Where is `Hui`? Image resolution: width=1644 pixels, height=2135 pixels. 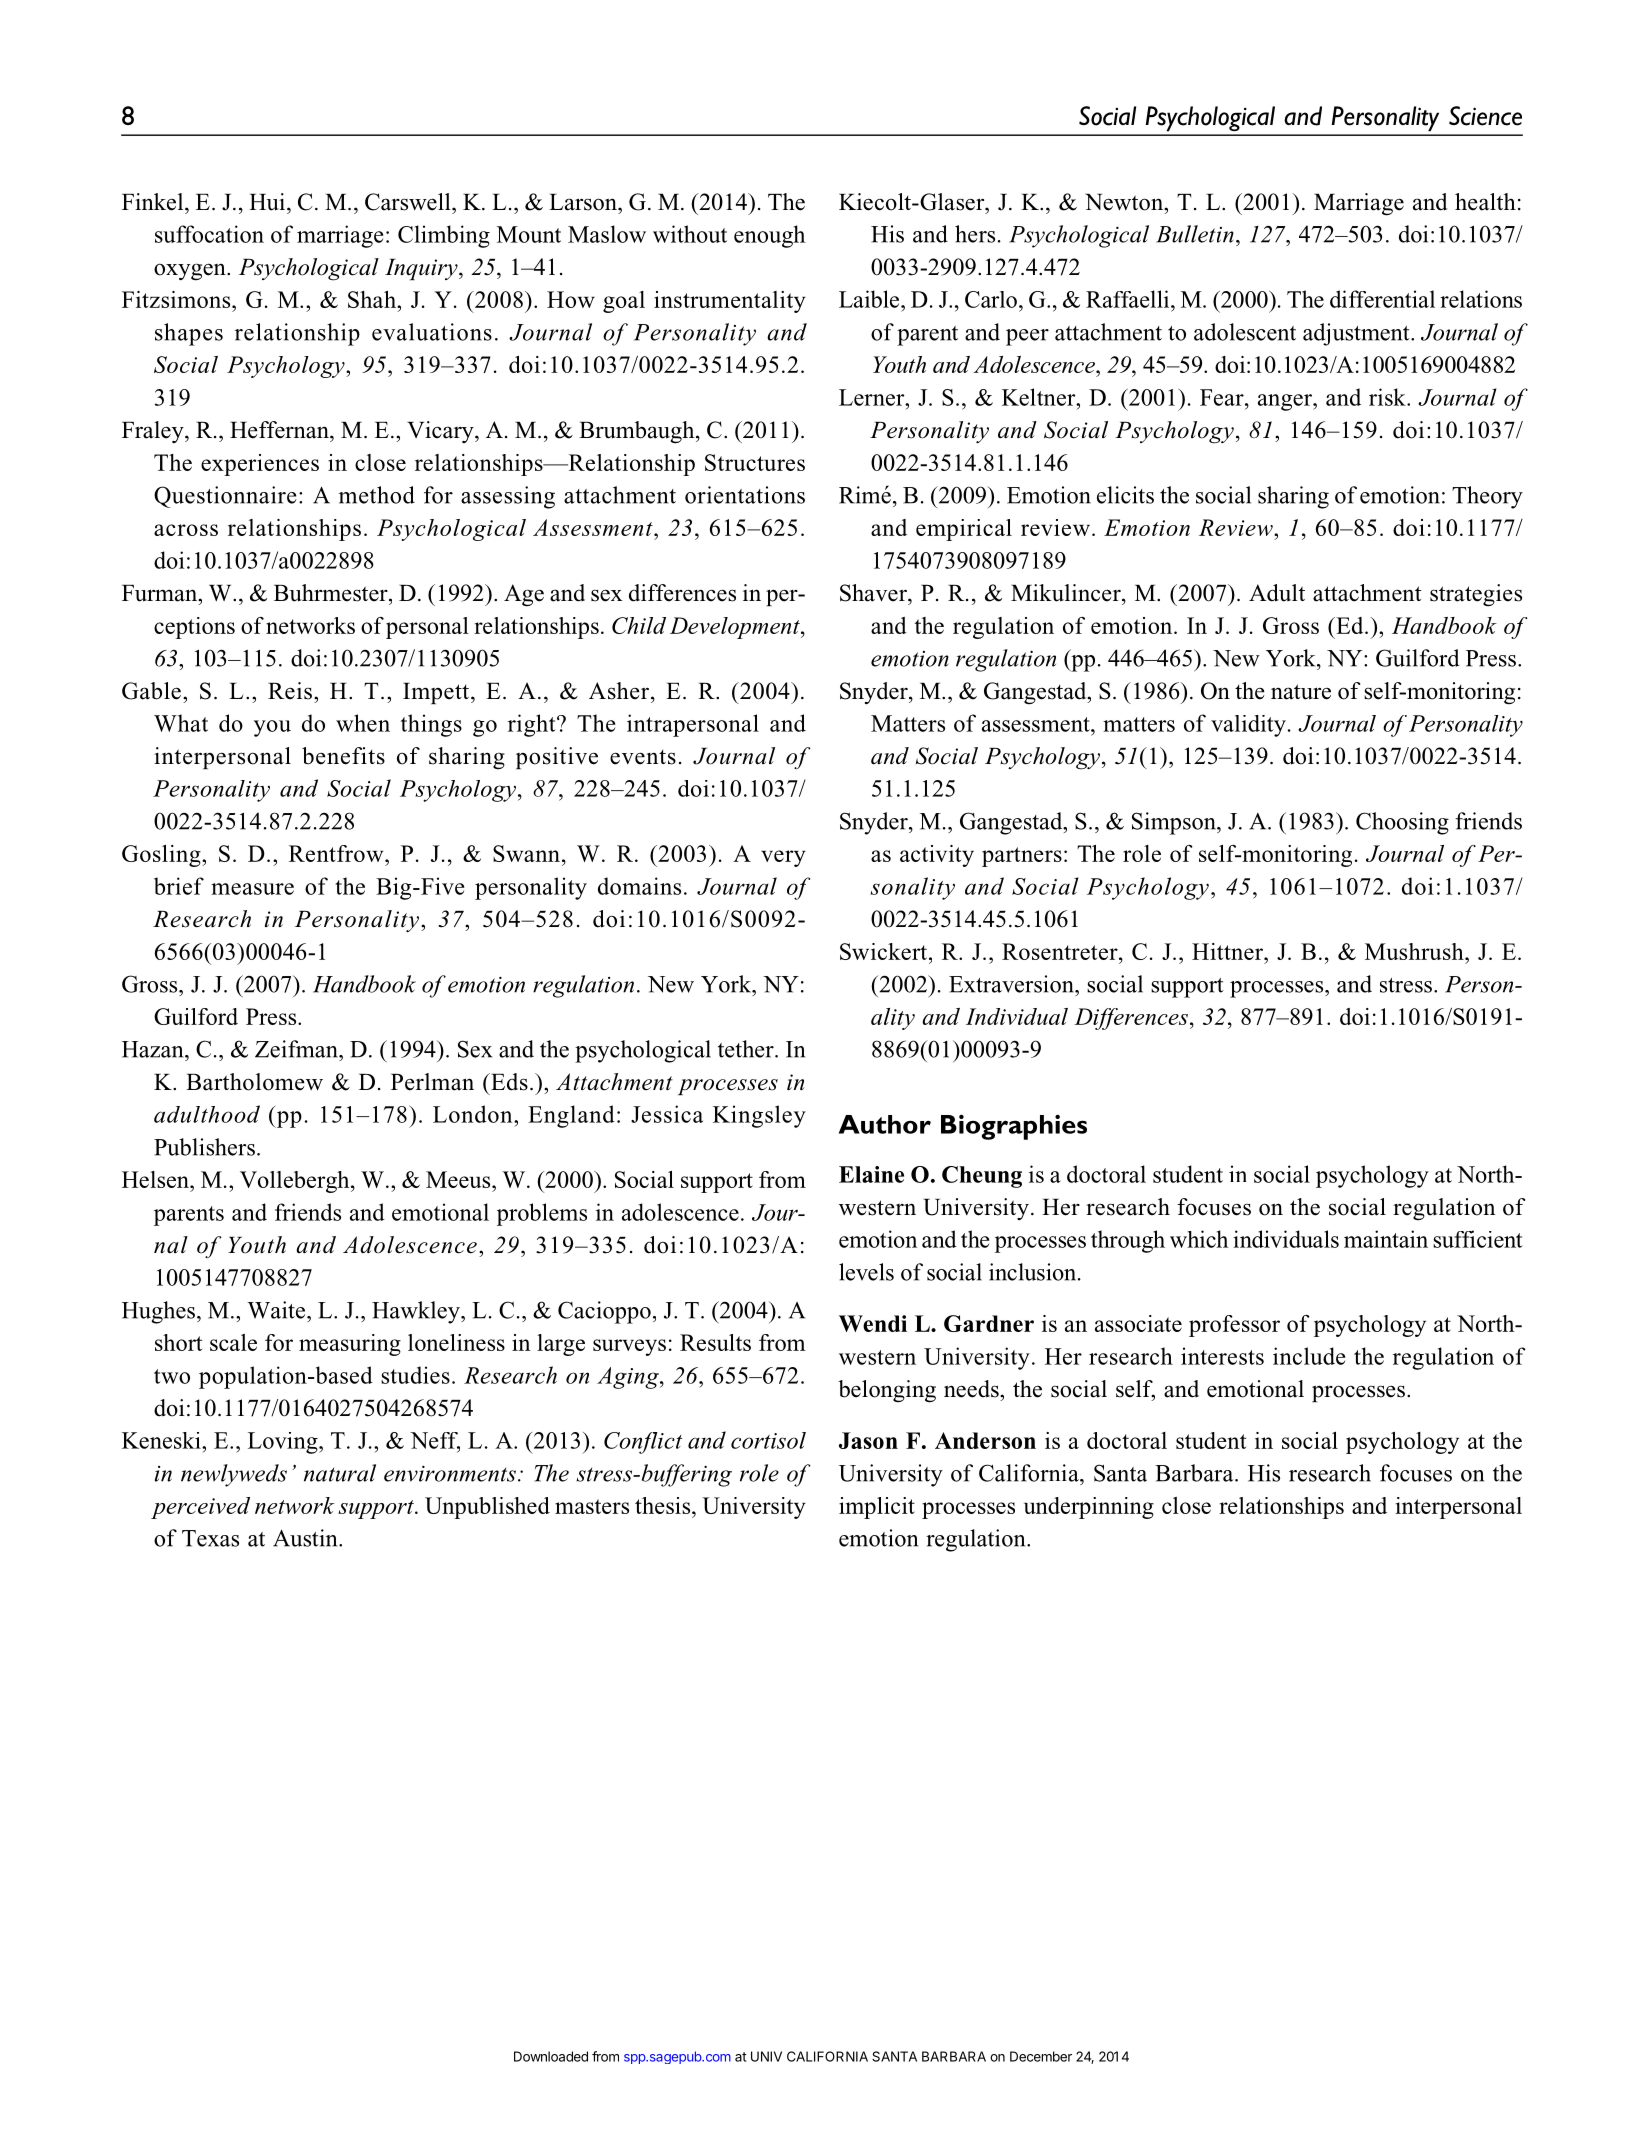 Hui is located at coordinates (267, 202).
